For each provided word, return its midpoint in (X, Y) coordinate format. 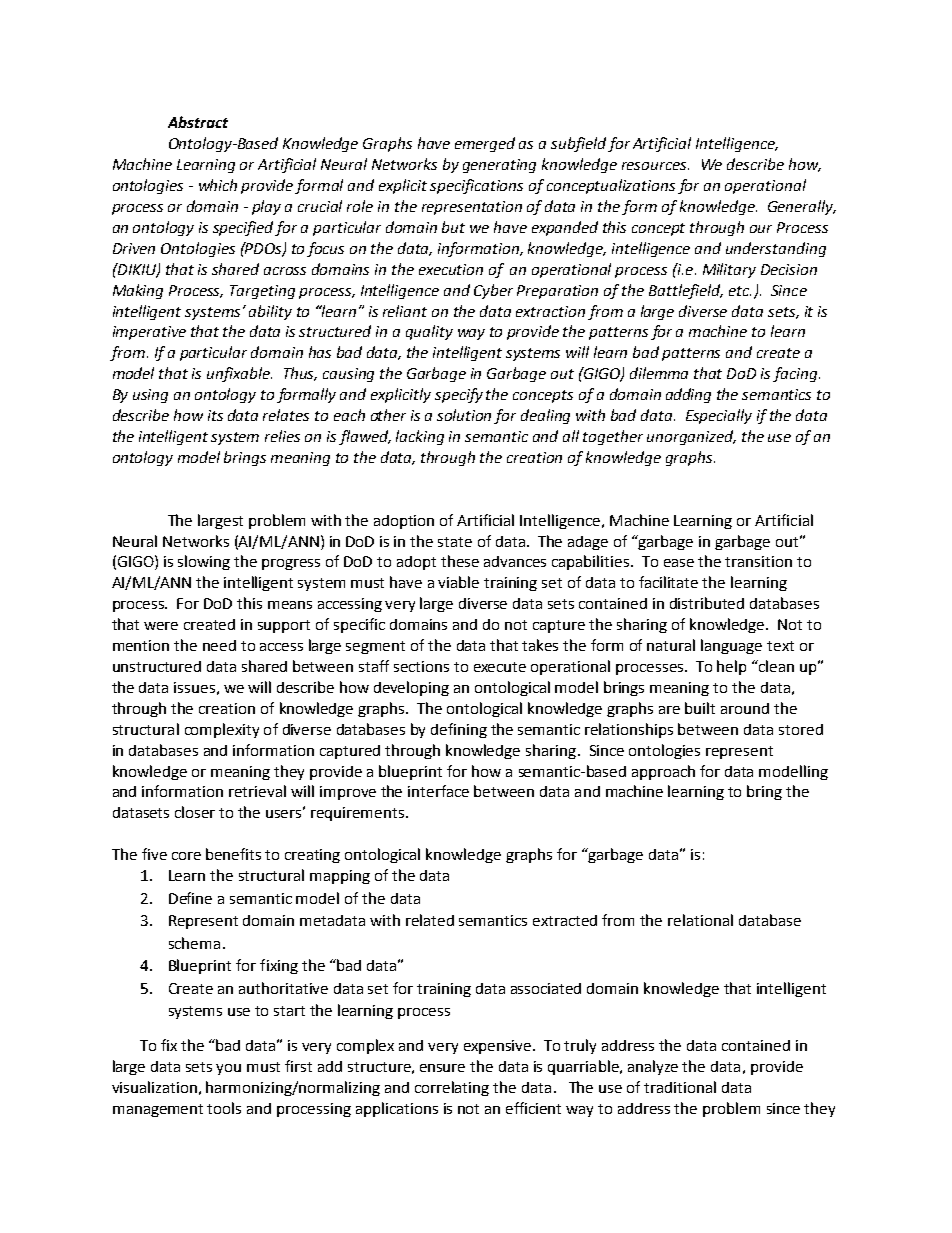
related (430, 920)
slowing (204, 562)
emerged (485, 144)
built (700, 708)
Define (190, 898)
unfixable (239, 374)
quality (429, 332)
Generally (802, 207)
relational (700, 920)
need (219, 645)
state (455, 542)
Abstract (198, 122)
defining (459, 730)
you (228, 1069)
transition (758, 561)
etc (740, 291)
